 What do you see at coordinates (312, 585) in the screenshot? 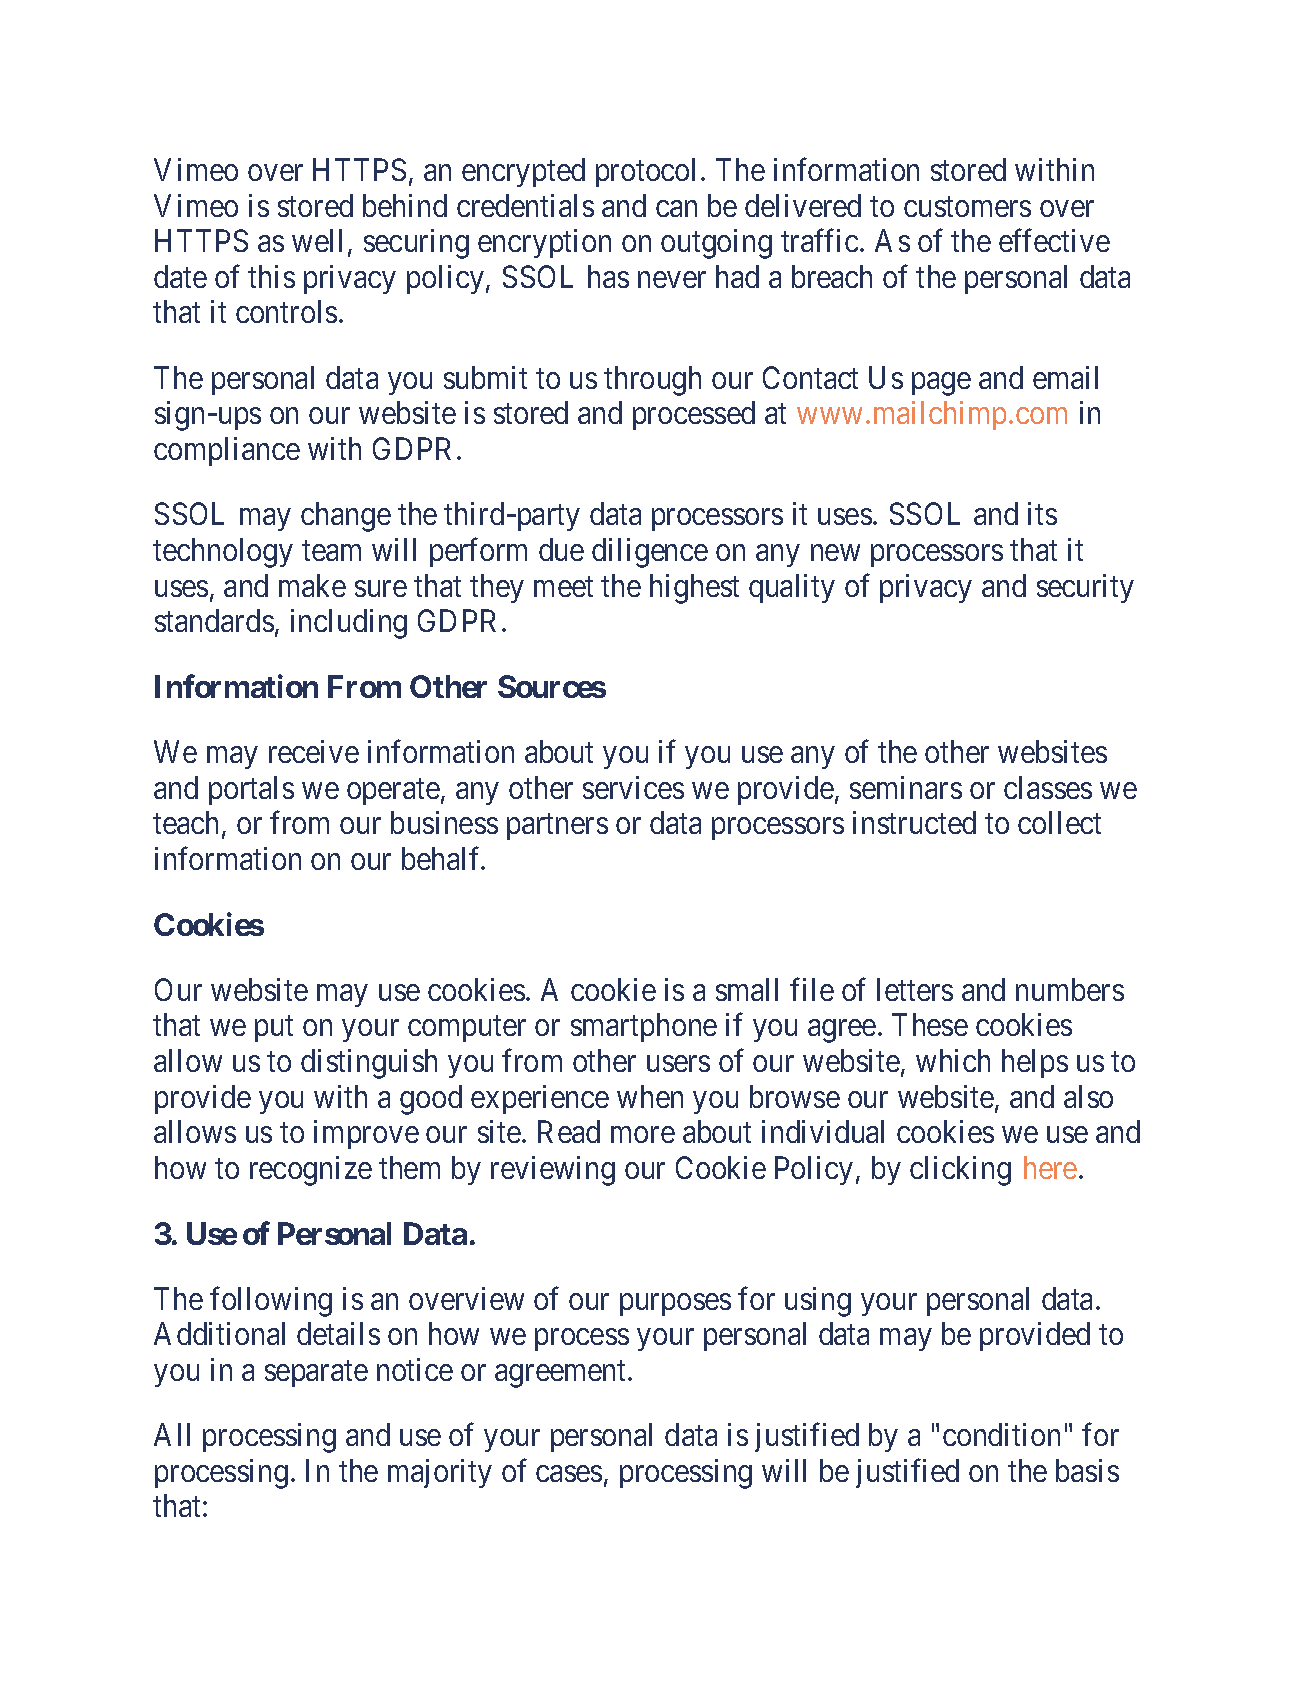
I see `make` at bounding box center [312, 585].
